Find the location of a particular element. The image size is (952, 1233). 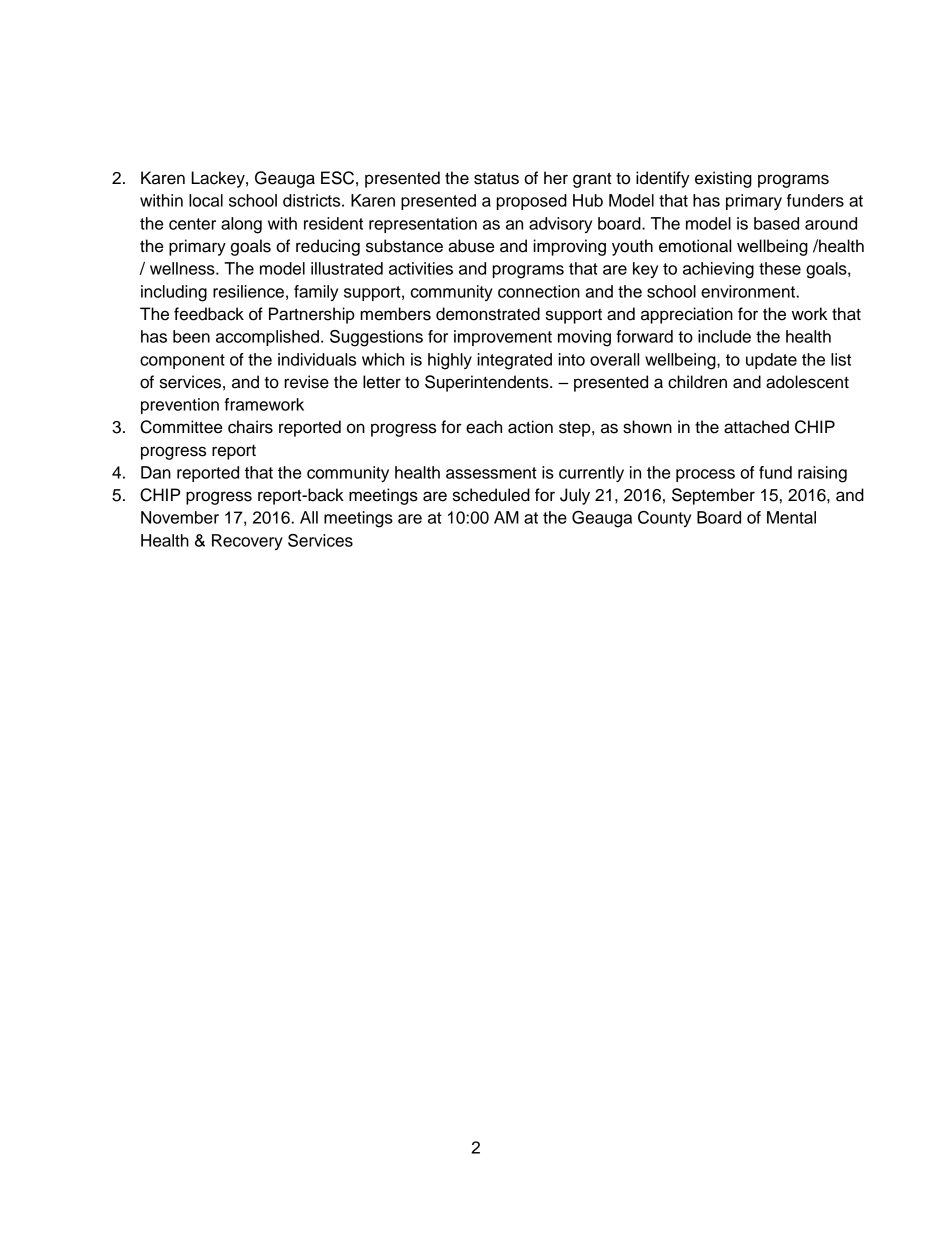

update is located at coordinates (771, 361).
